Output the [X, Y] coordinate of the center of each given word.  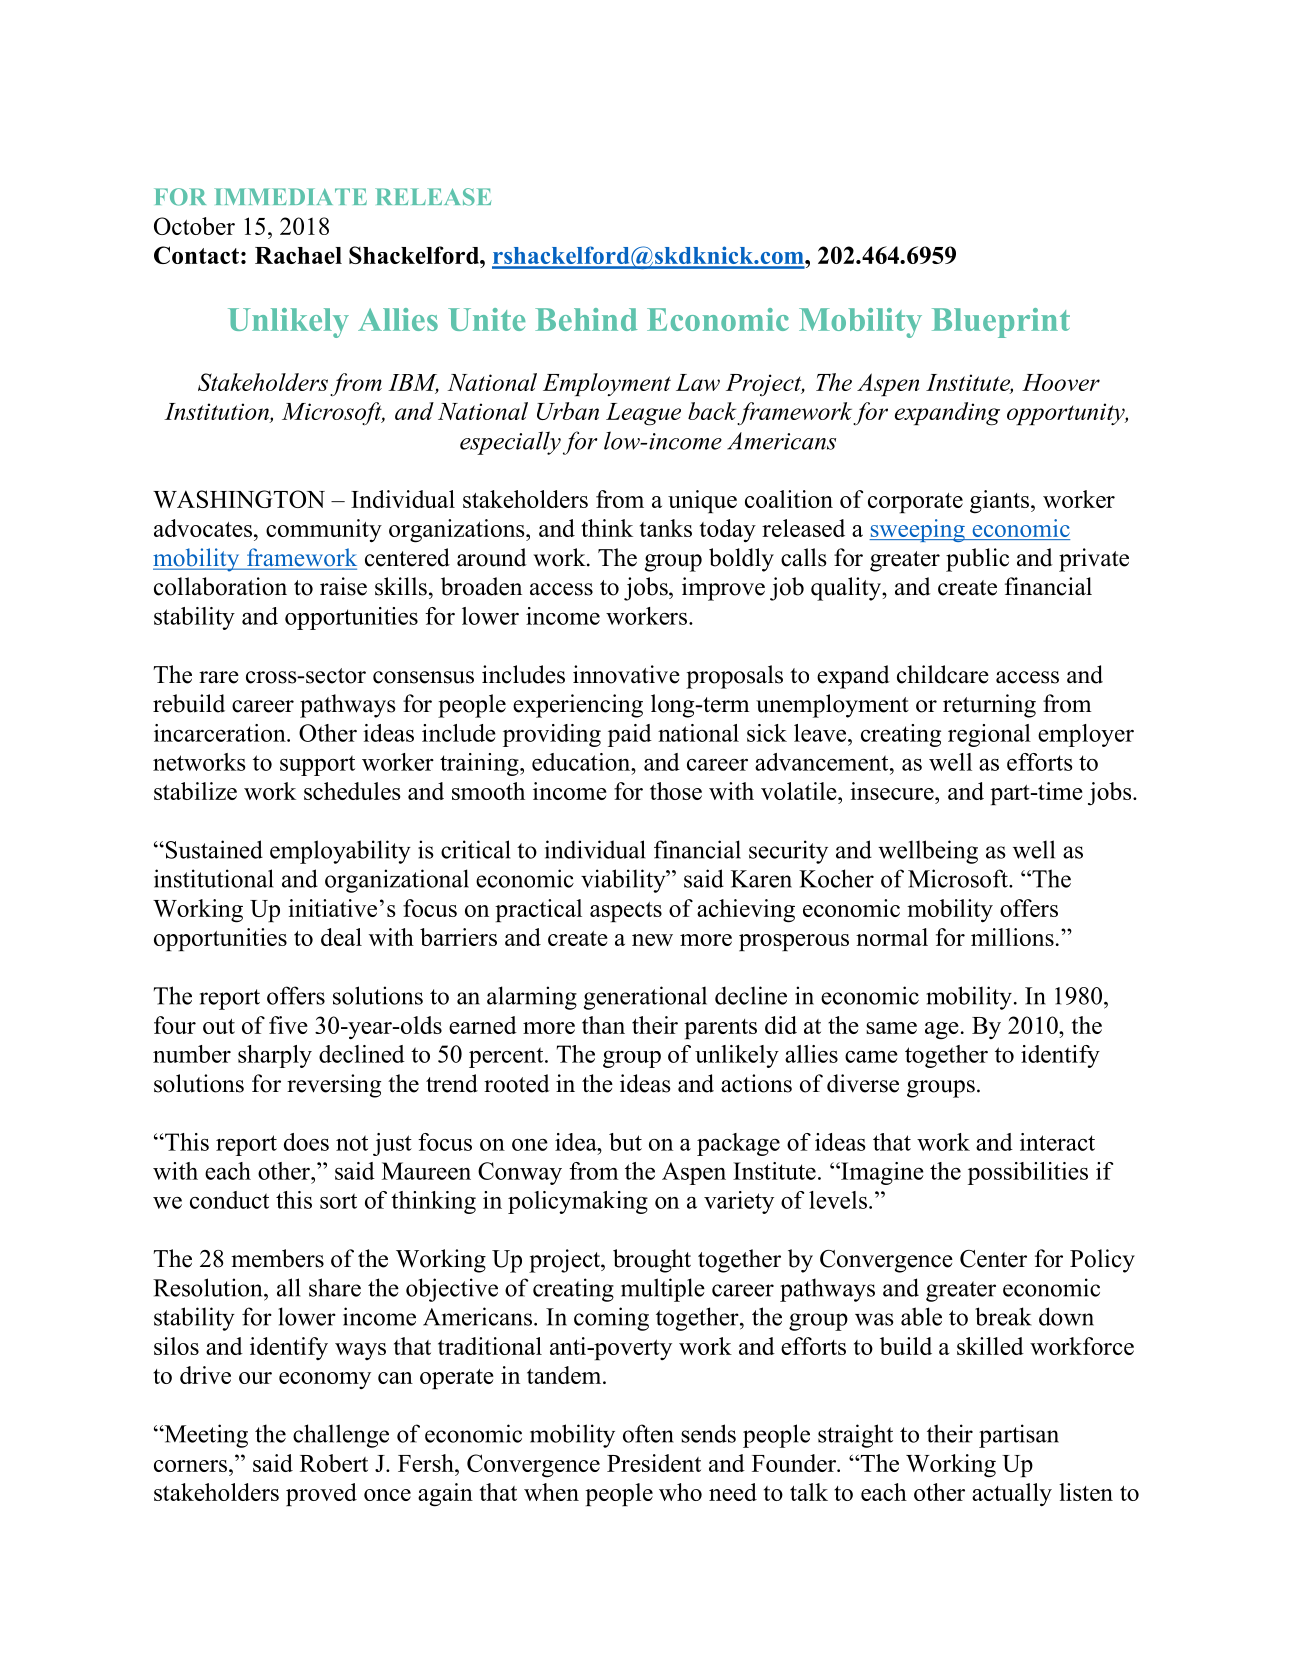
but [625, 1142]
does [306, 1142]
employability [340, 852]
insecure [893, 791]
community [324, 530]
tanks [666, 528]
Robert [334, 1463]
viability [624, 881]
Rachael [298, 255]
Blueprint [1001, 323]
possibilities [1028, 1173]
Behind [586, 319]
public [977, 560]
